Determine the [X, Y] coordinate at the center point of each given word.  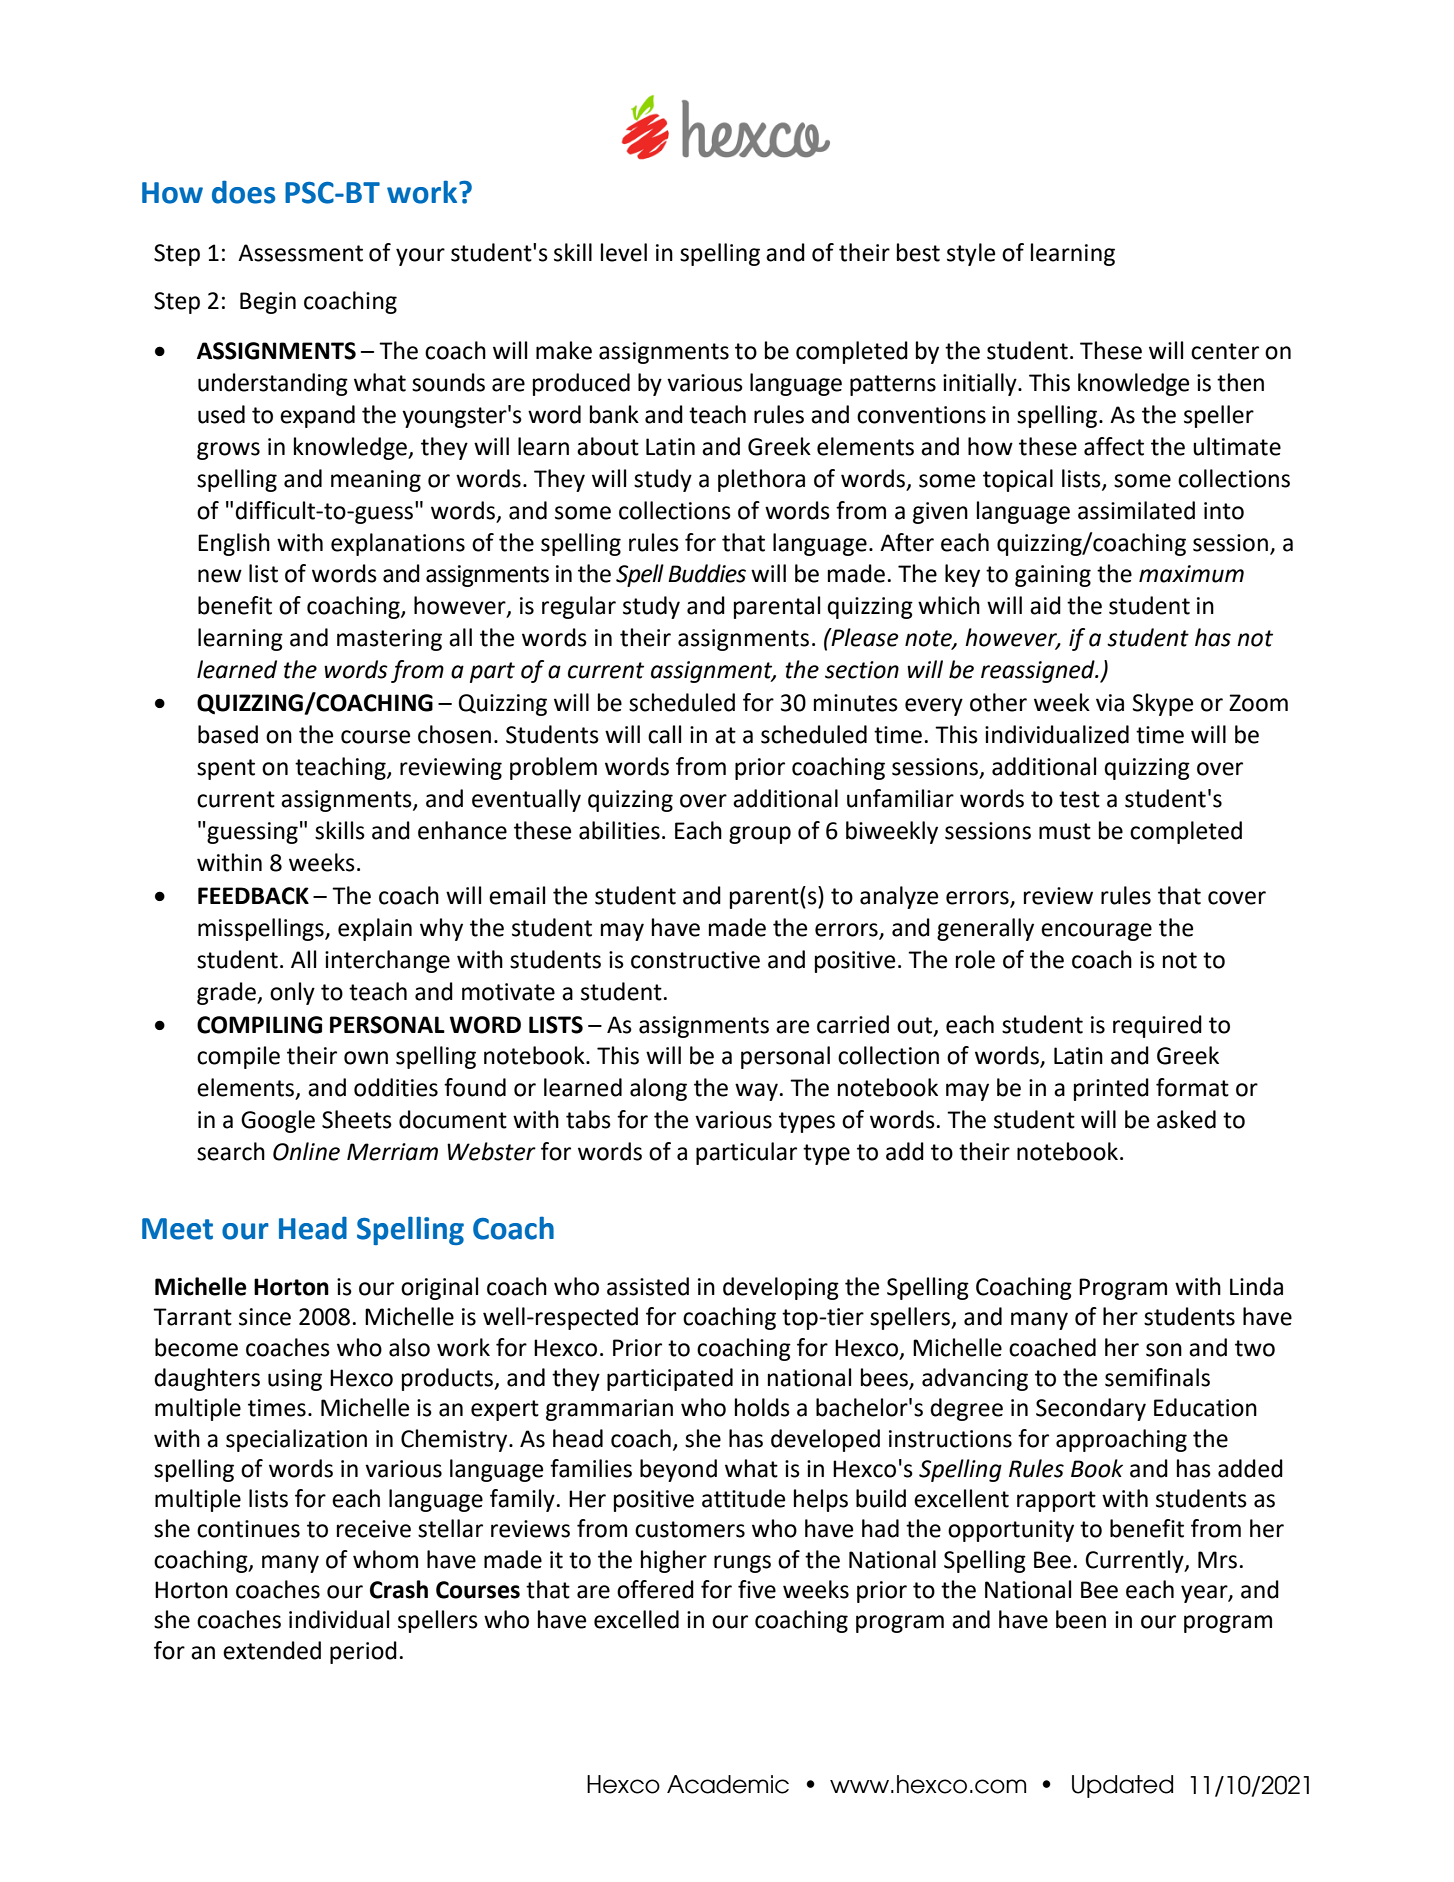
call [664, 734]
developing [781, 1288]
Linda [1256, 1286]
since [265, 1317]
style [971, 254]
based [228, 734]
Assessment [300, 253]
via [1110, 703]
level [624, 252]
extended [272, 1650]
